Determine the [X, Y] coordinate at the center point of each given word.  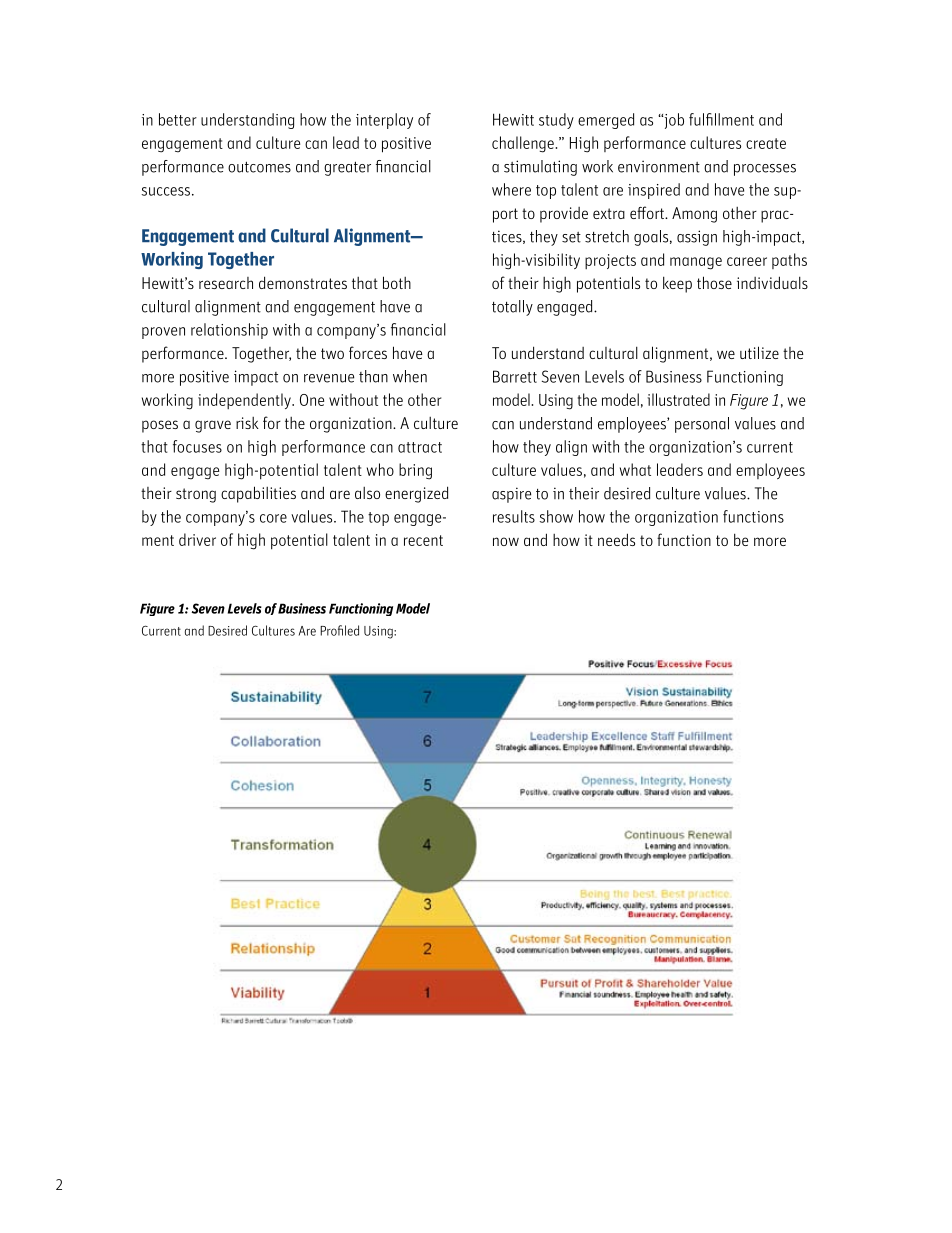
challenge [524, 144]
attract [420, 447]
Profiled [339, 630]
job [673, 121]
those [714, 282]
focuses [197, 446]
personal [702, 425]
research [226, 283]
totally [512, 308]
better [178, 119]
